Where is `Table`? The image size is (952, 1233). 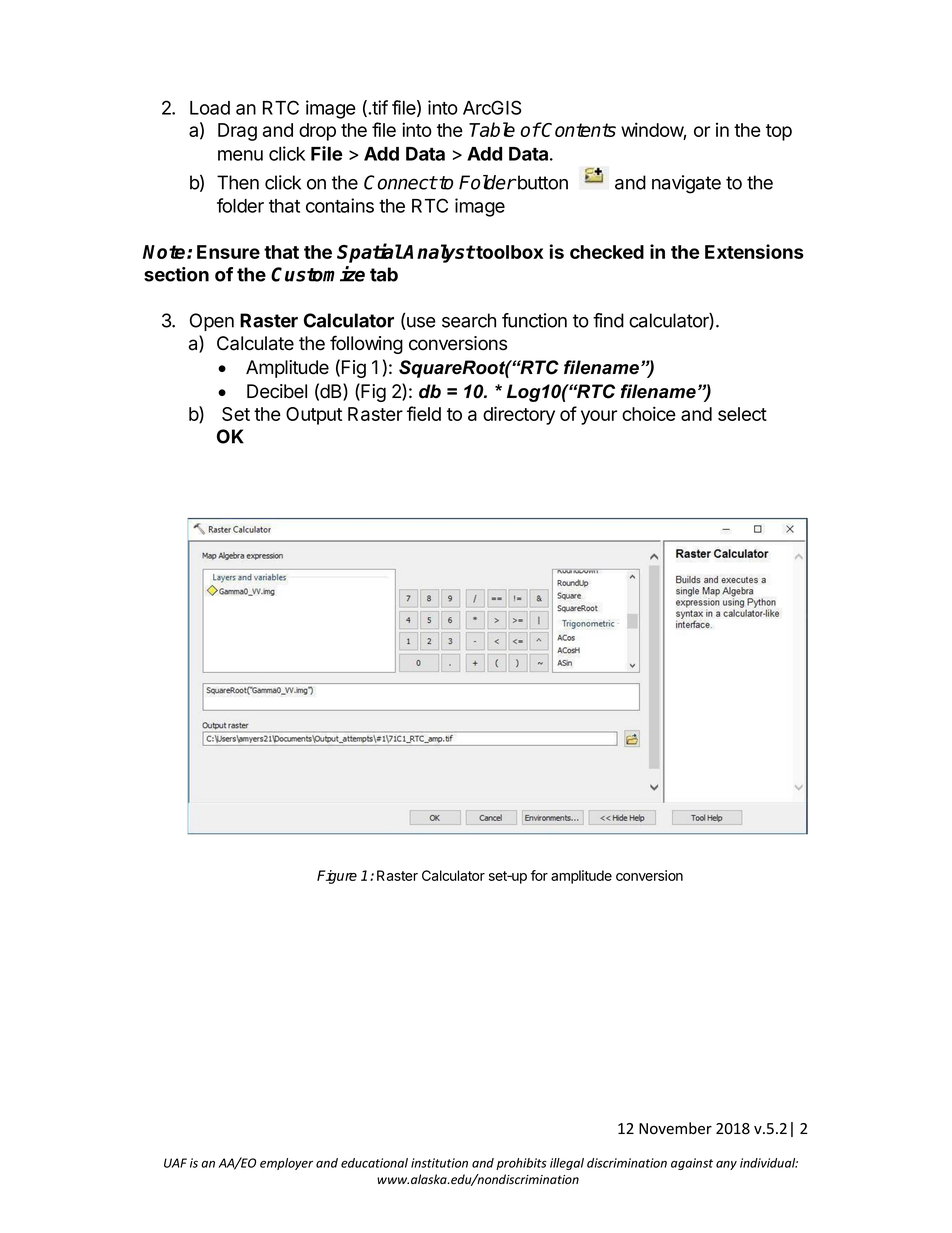
Table is located at coordinates (492, 129).
